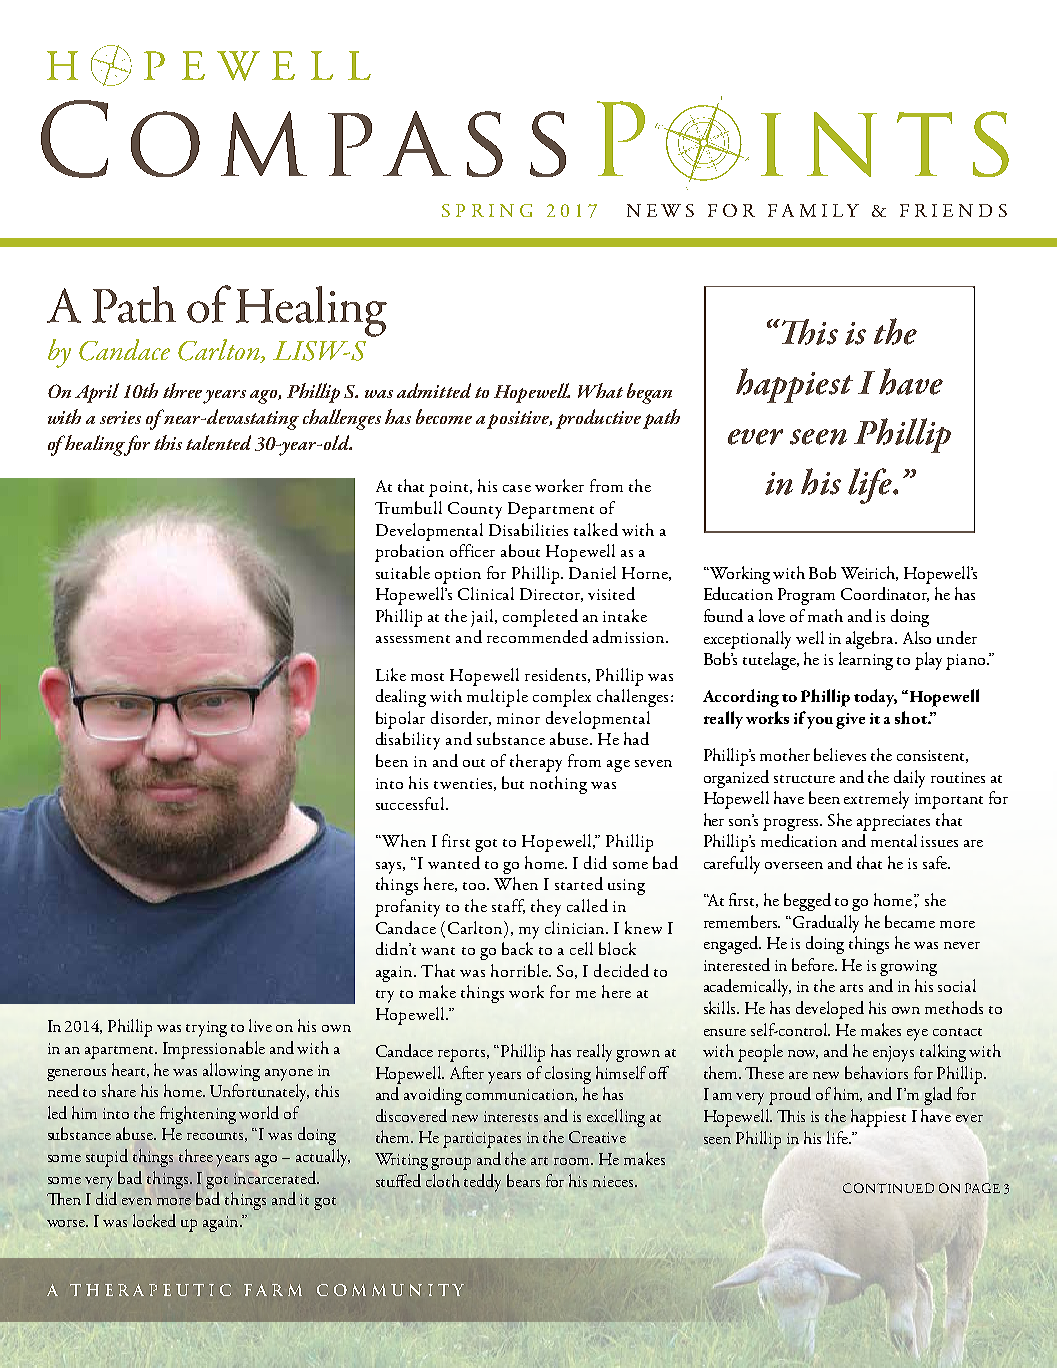 This document has height=1368, width=1057. I want to click on SPRING, so click(487, 210).
